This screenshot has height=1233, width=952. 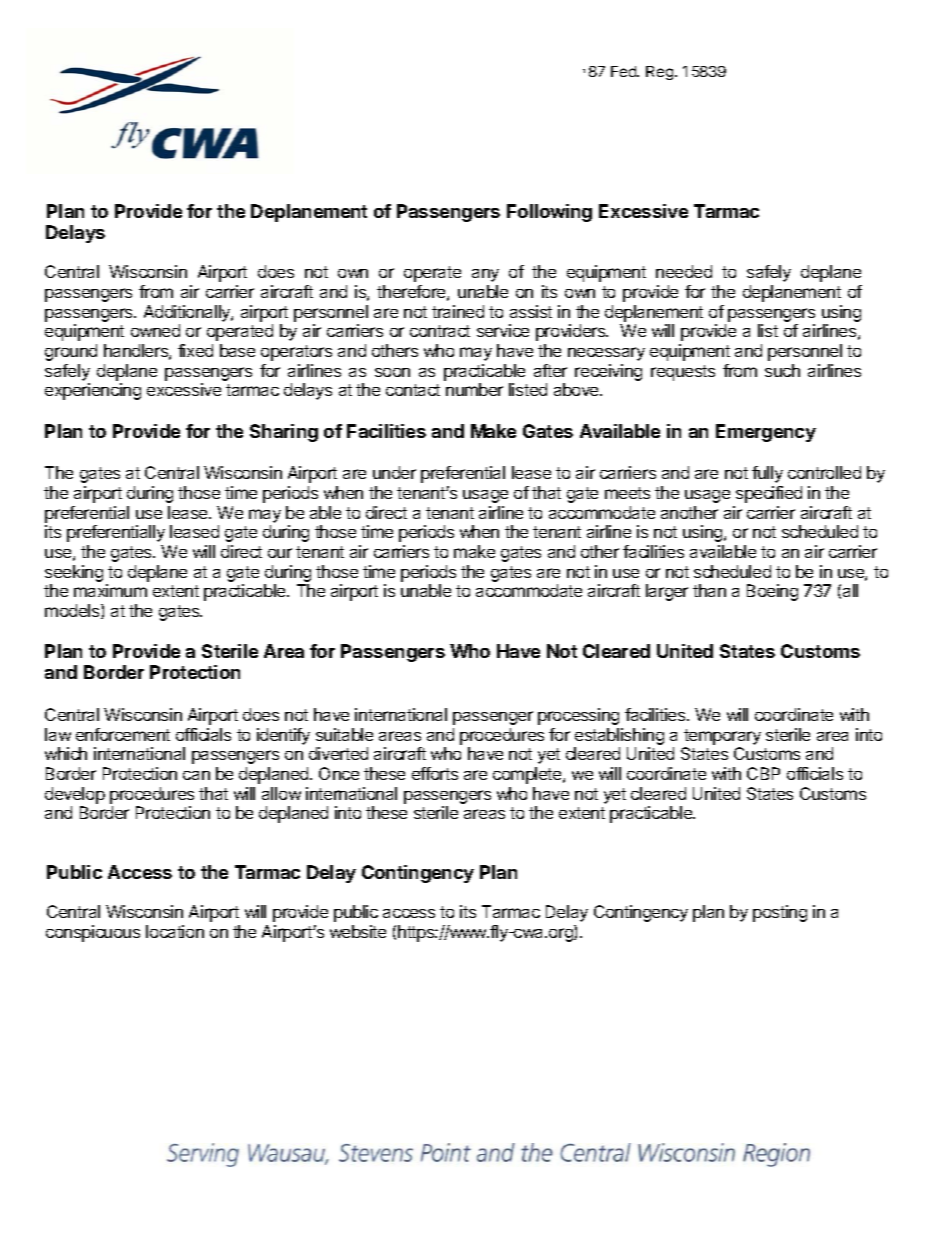 I want to click on fixed, so click(x=195, y=350).
